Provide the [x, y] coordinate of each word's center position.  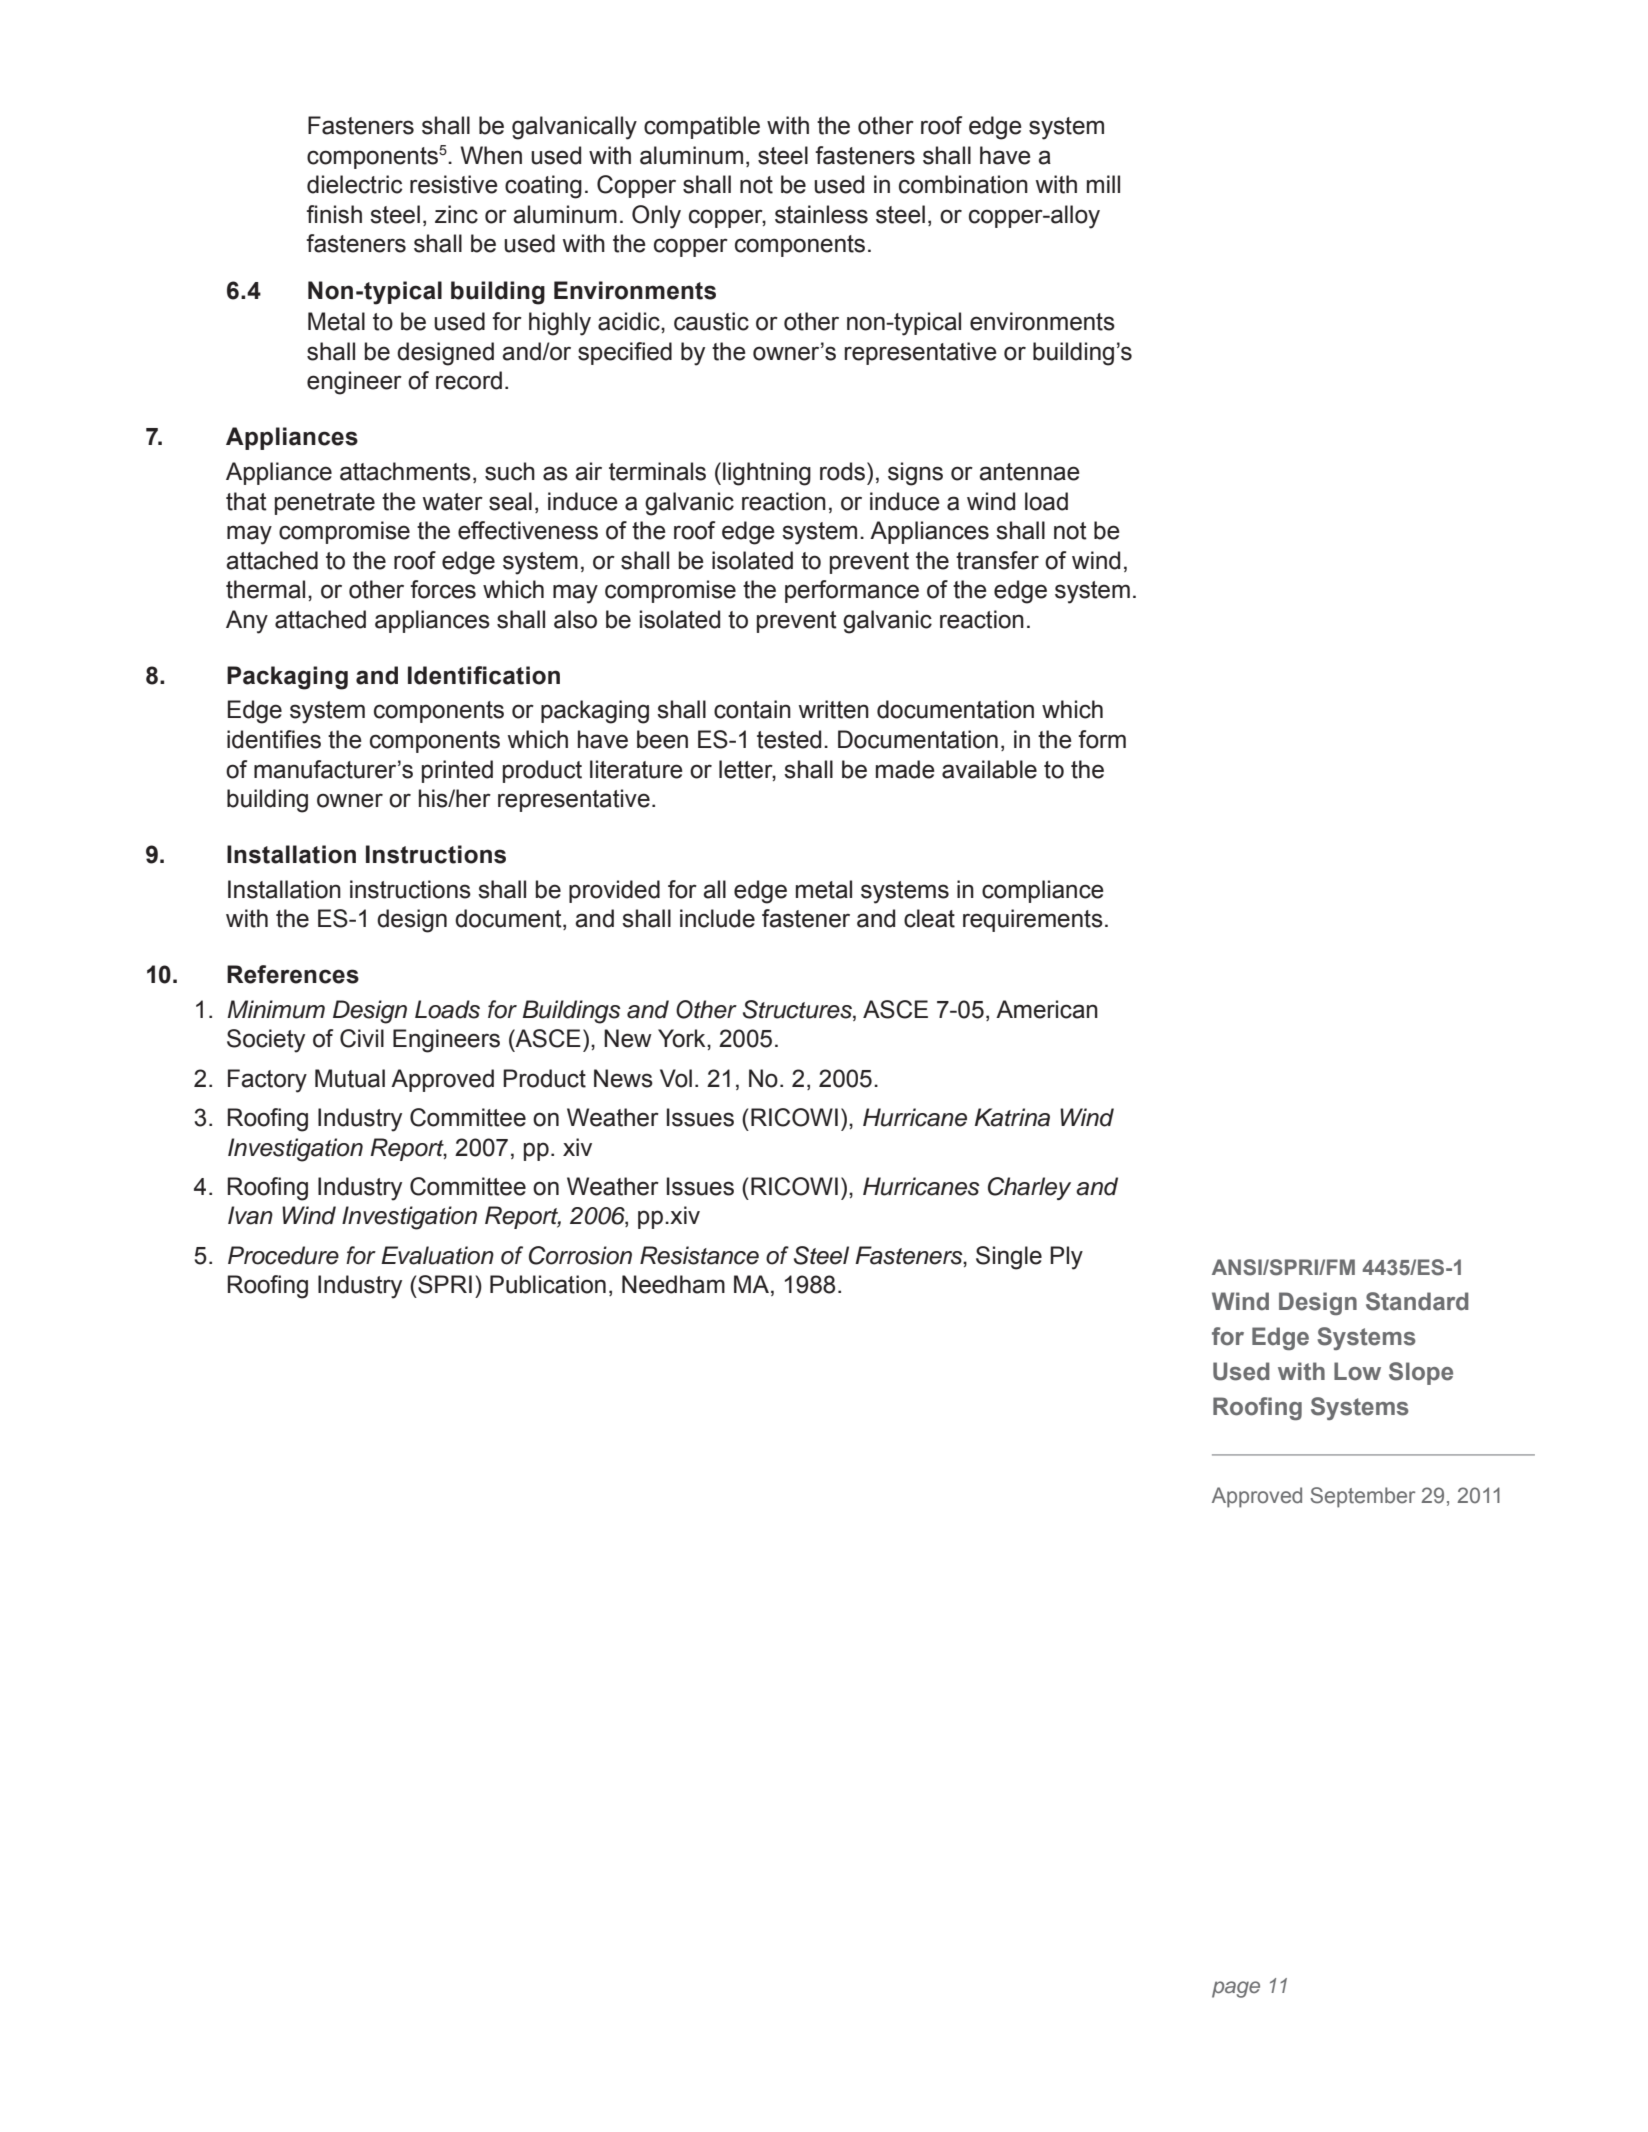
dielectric [354, 184]
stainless [821, 214]
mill [1103, 184]
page [1236, 1989]
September [1362, 1497]
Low [1357, 1371]
